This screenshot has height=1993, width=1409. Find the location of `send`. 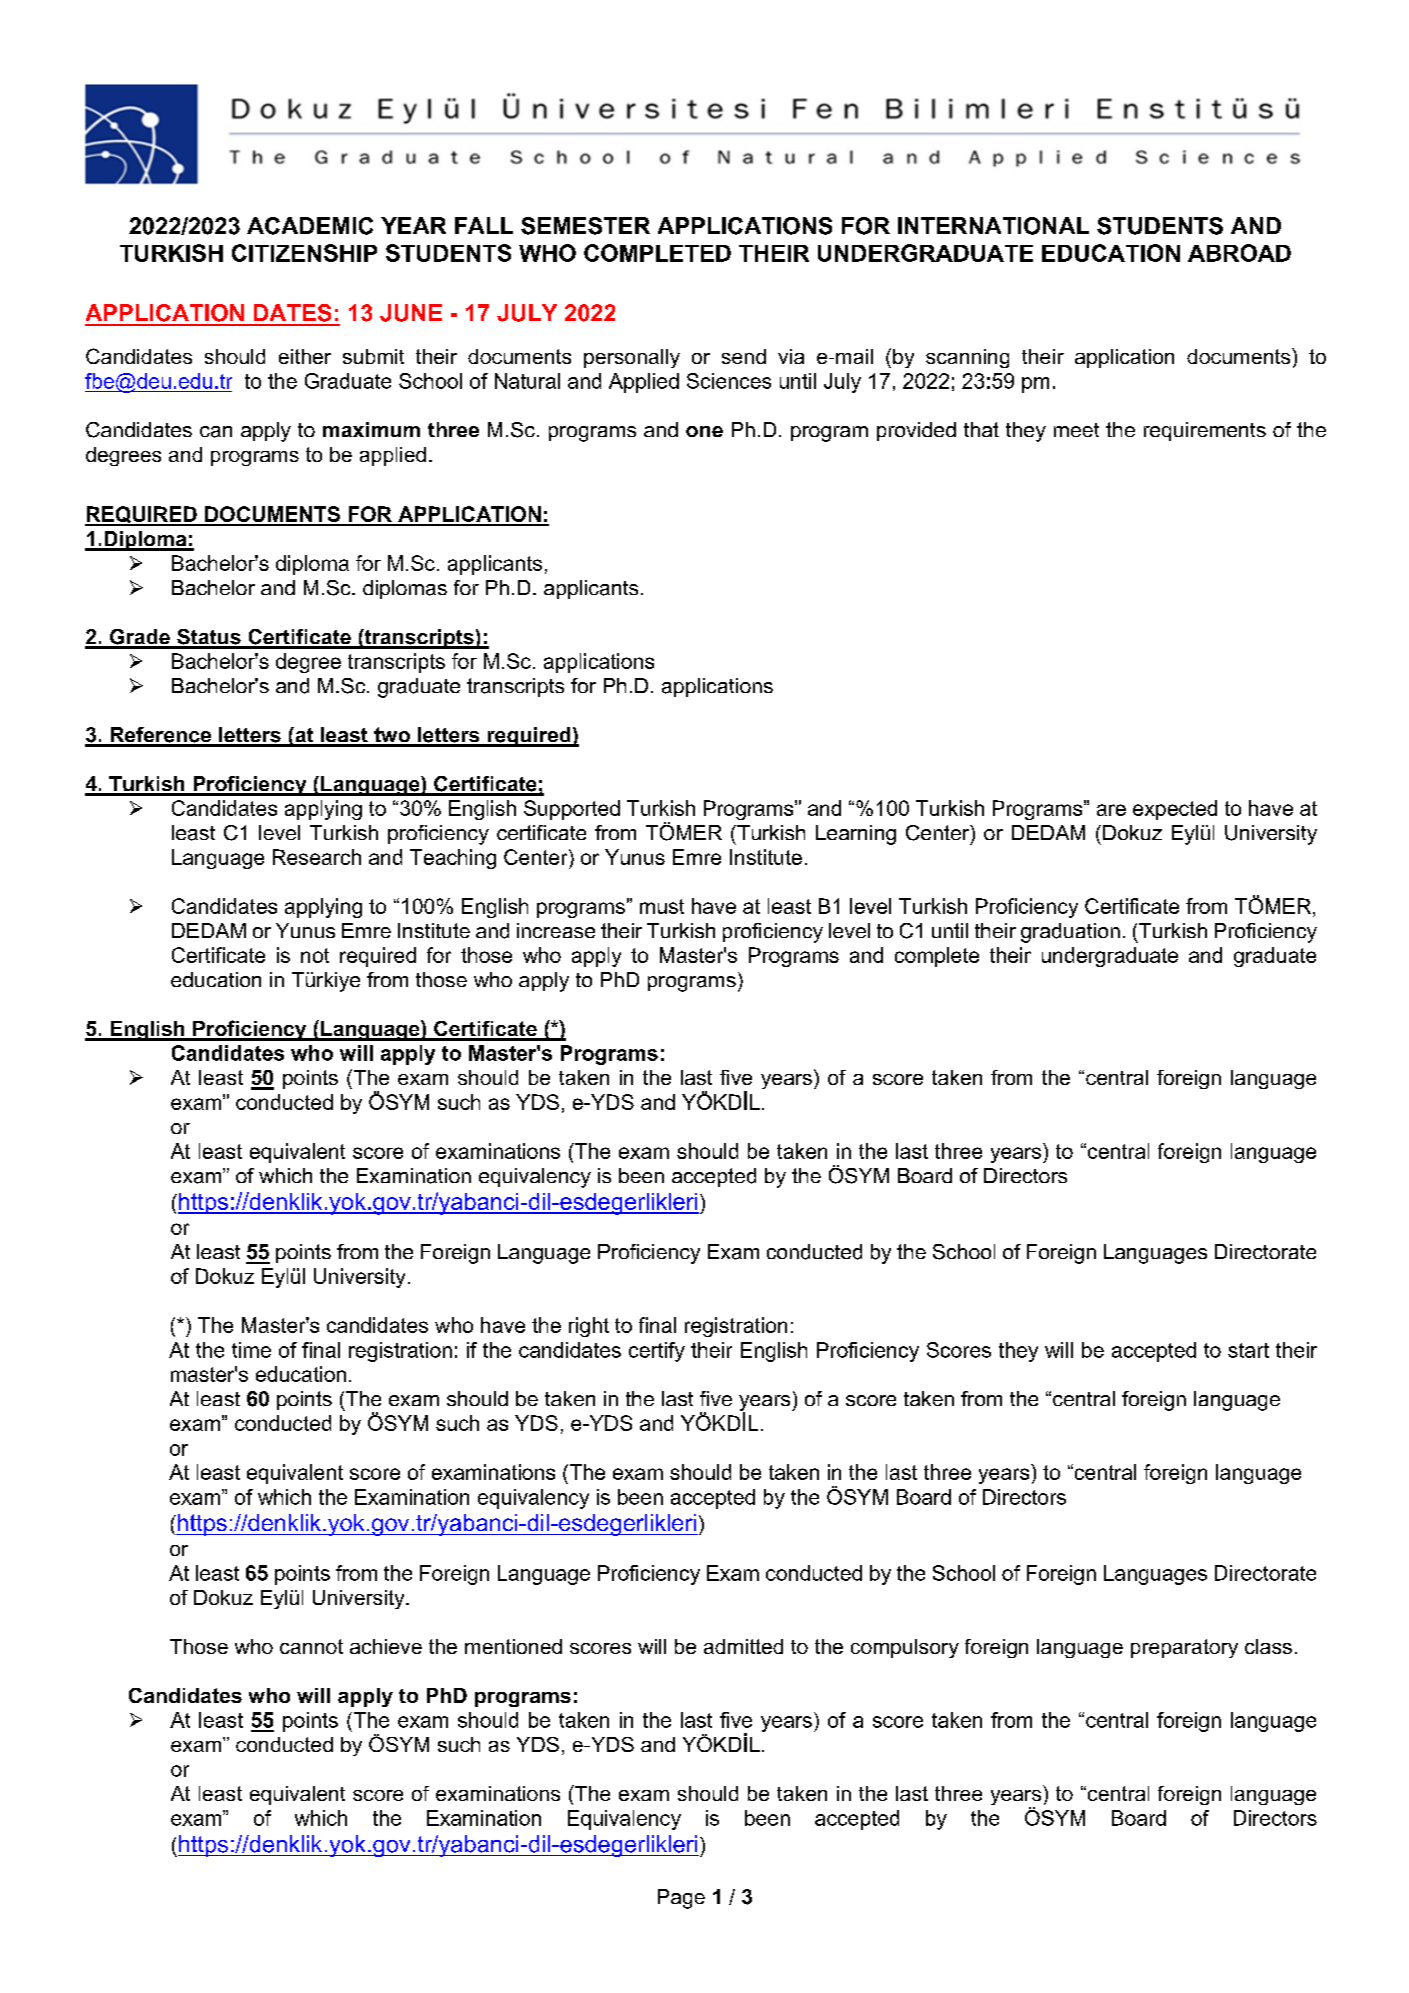

send is located at coordinates (744, 356).
